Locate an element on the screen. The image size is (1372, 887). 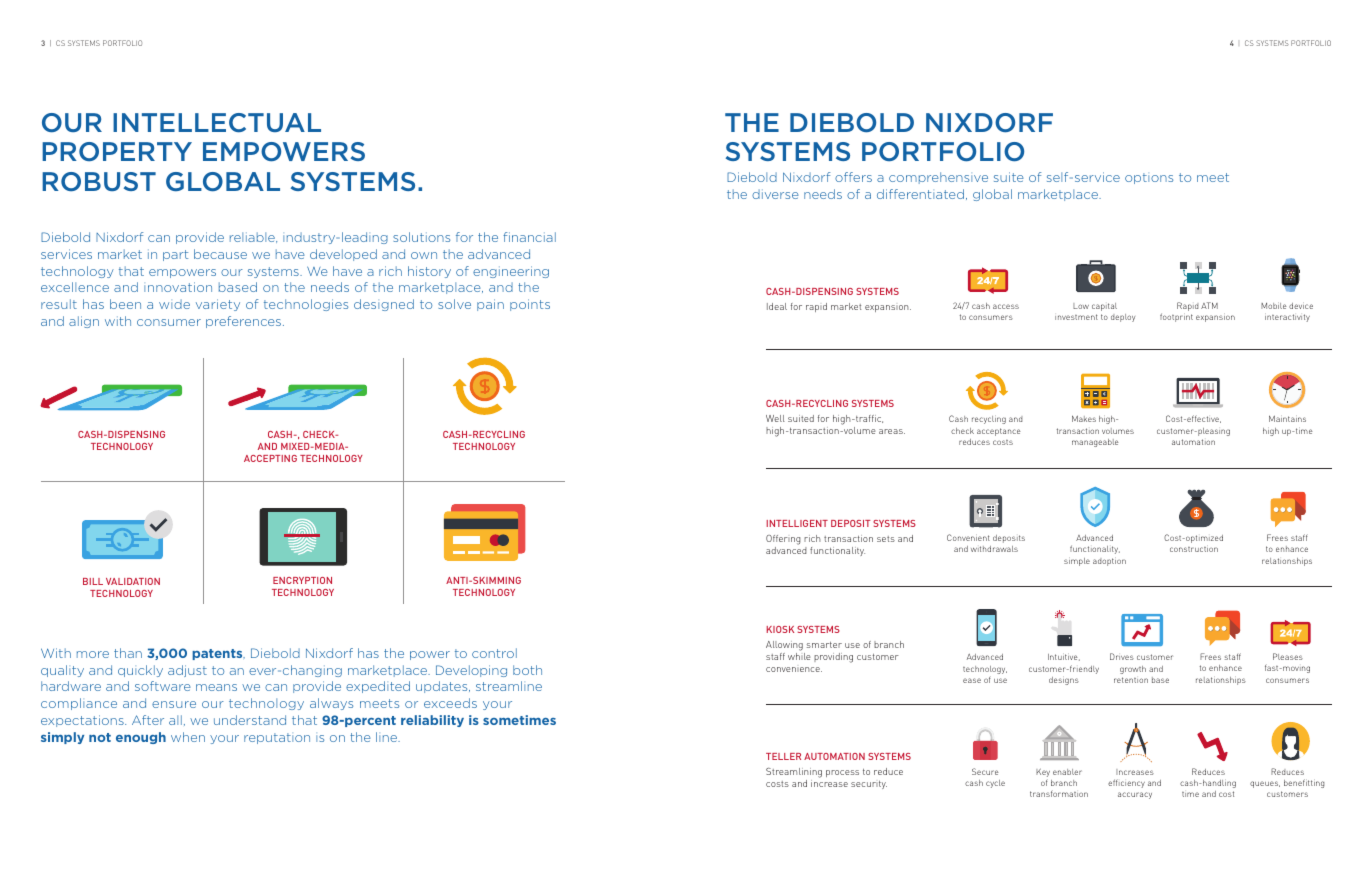
INTELLECTUAL is located at coordinates (217, 123).
